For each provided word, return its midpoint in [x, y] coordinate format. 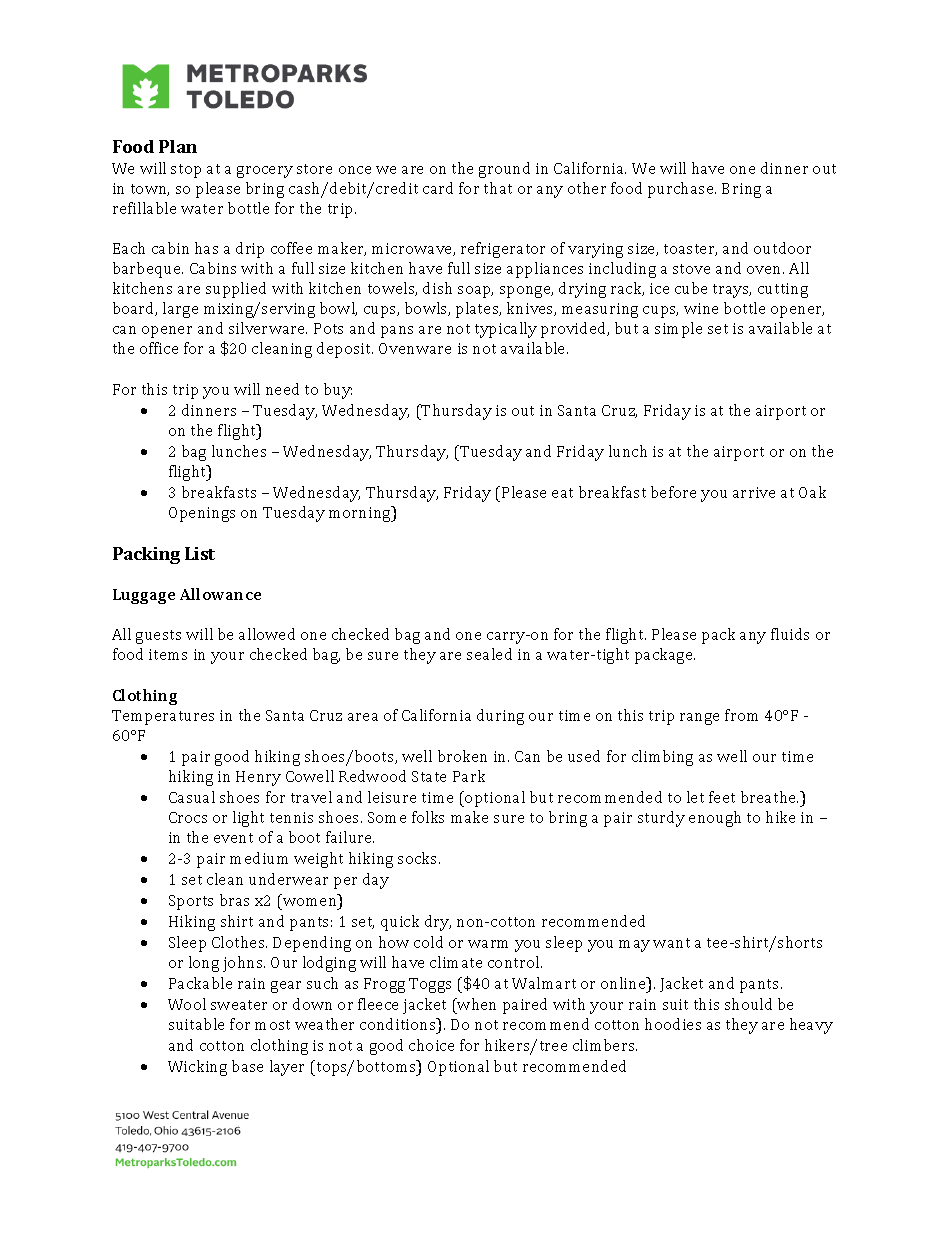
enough [715, 819]
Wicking [197, 1068]
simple [678, 330]
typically [506, 330]
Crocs [188, 817]
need [282, 389]
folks [428, 817]
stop [186, 171]
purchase [682, 190]
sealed [489, 654]
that [498, 188]
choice [431, 1045]
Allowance [220, 594]
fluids [790, 634]
